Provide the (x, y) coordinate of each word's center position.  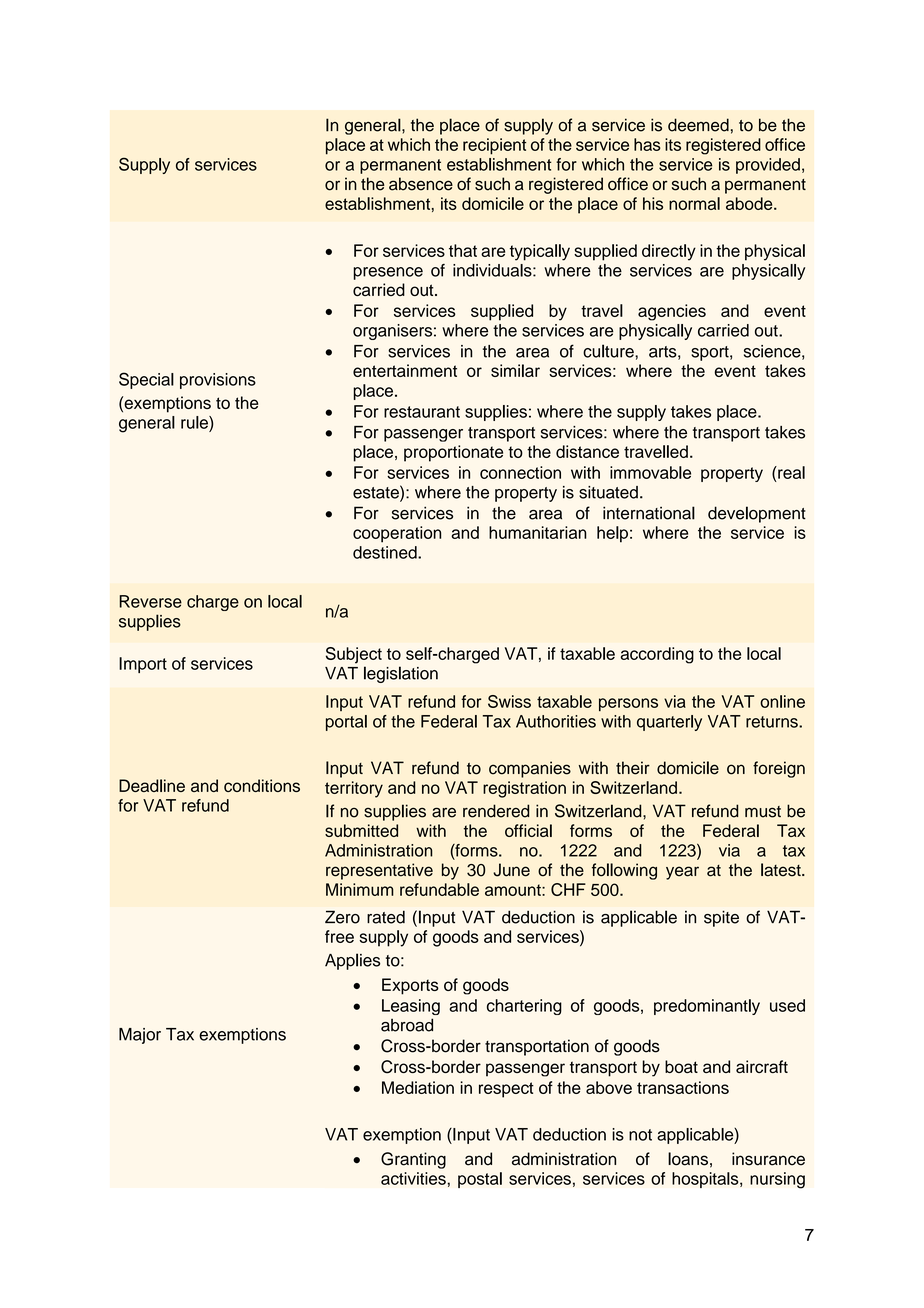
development (757, 514)
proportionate (453, 453)
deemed (698, 125)
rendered (496, 811)
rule (195, 422)
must (763, 812)
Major (140, 1036)
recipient (494, 146)
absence (421, 184)
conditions (262, 785)
